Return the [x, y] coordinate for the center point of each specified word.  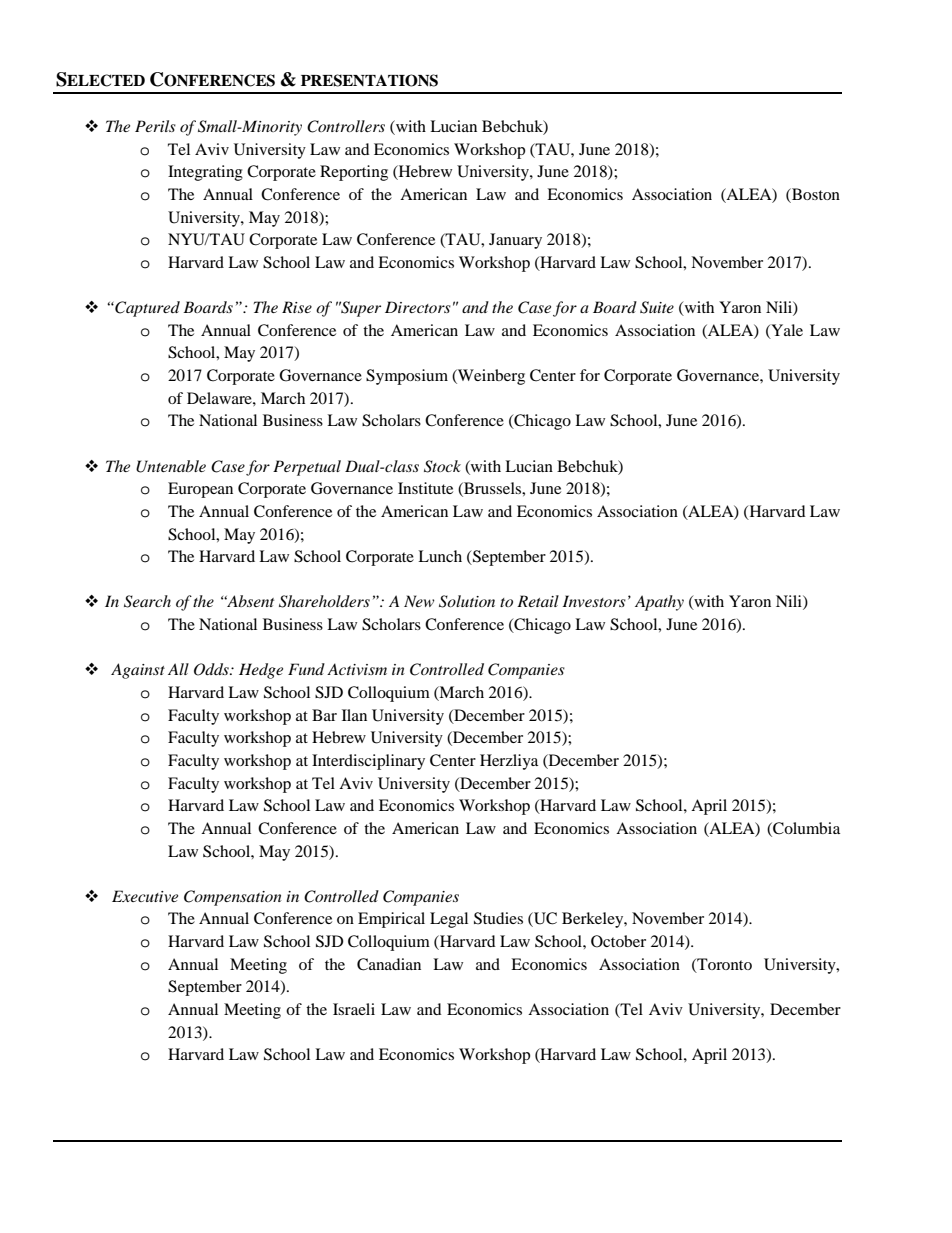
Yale [786, 331]
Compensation [233, 898]
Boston [815, 195]
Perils [155, 126]
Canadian [389, 964]
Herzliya [509, 762]
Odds [212, 669]
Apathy [659, 603]
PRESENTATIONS [369, 80]
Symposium [407, 377]
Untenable [171, 466]
